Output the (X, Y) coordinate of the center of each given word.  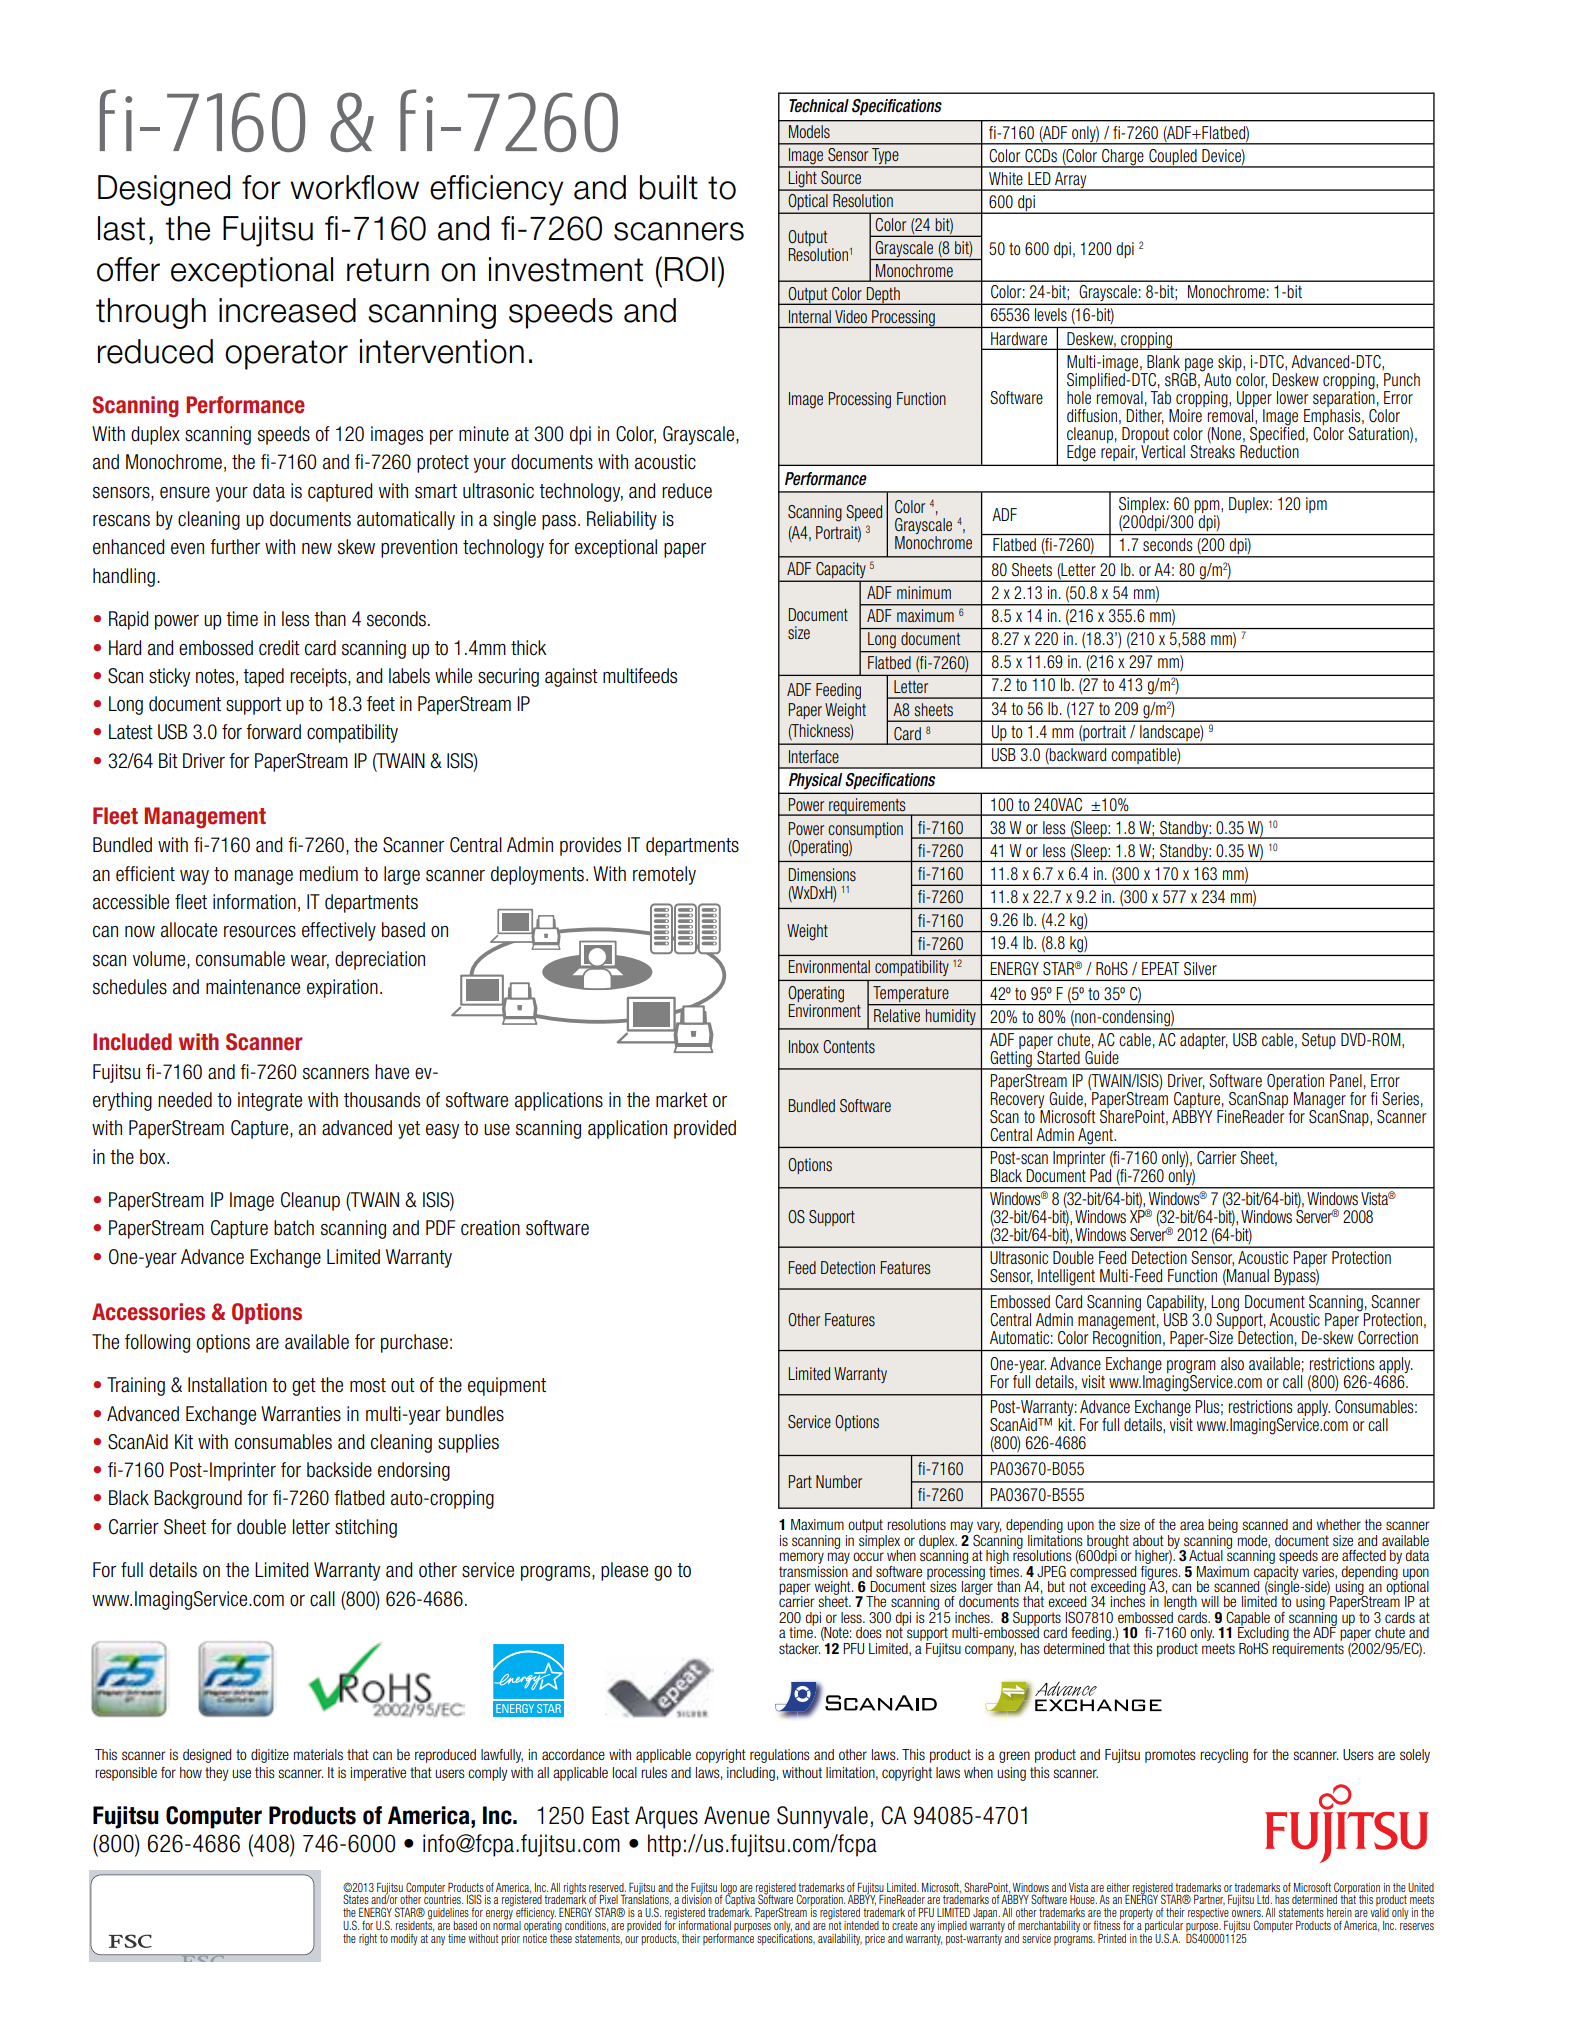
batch (294, 1228)
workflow (354, 187)
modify (404, 1939)
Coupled (1173, 158)
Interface (814, 756)
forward (273, 732)
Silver (1200, 969)
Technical (819, 106)
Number (839, 1481)
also (1232, 1364)
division (697, 1898)
